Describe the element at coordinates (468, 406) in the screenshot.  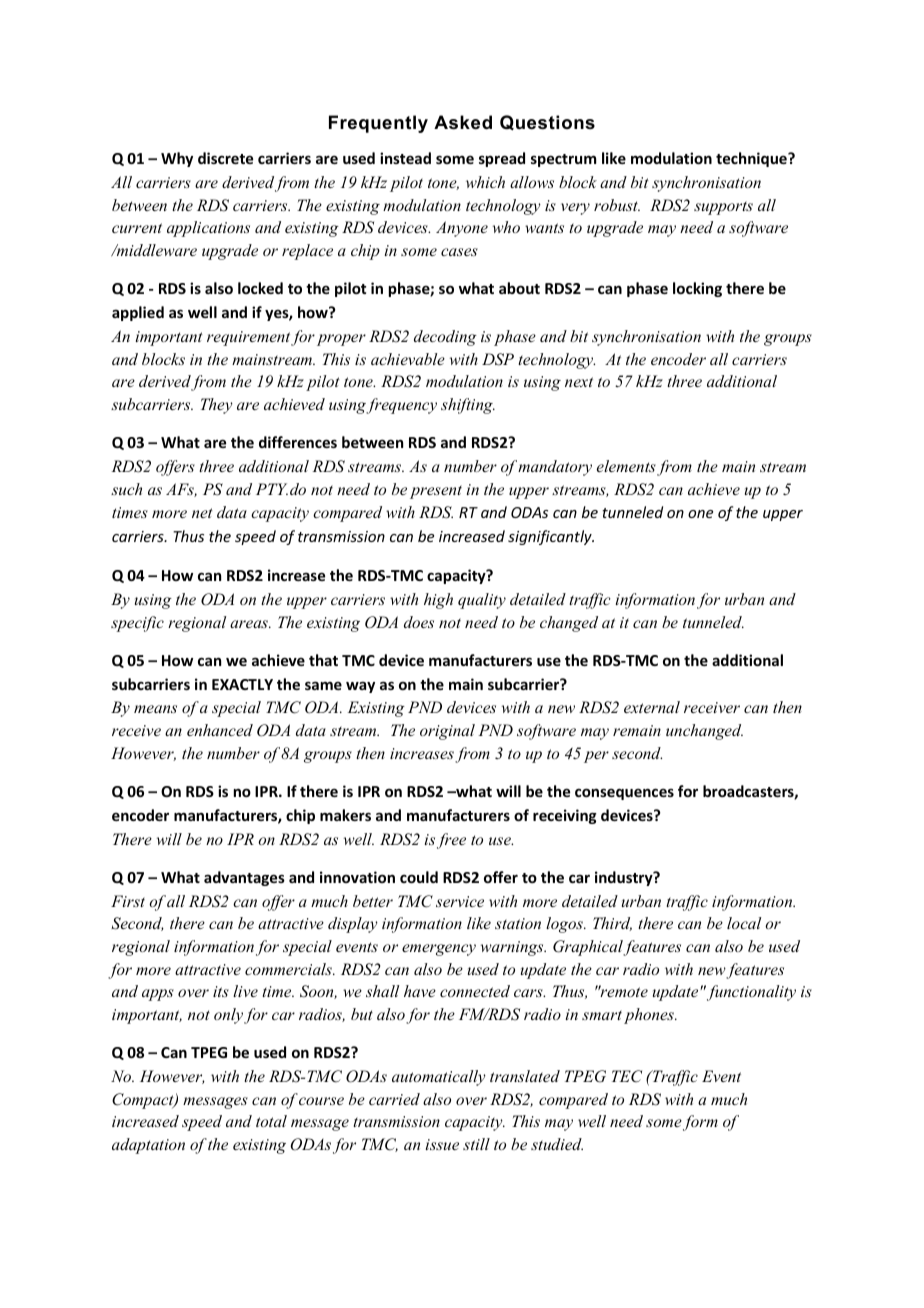
I see `shifting` at that location.
